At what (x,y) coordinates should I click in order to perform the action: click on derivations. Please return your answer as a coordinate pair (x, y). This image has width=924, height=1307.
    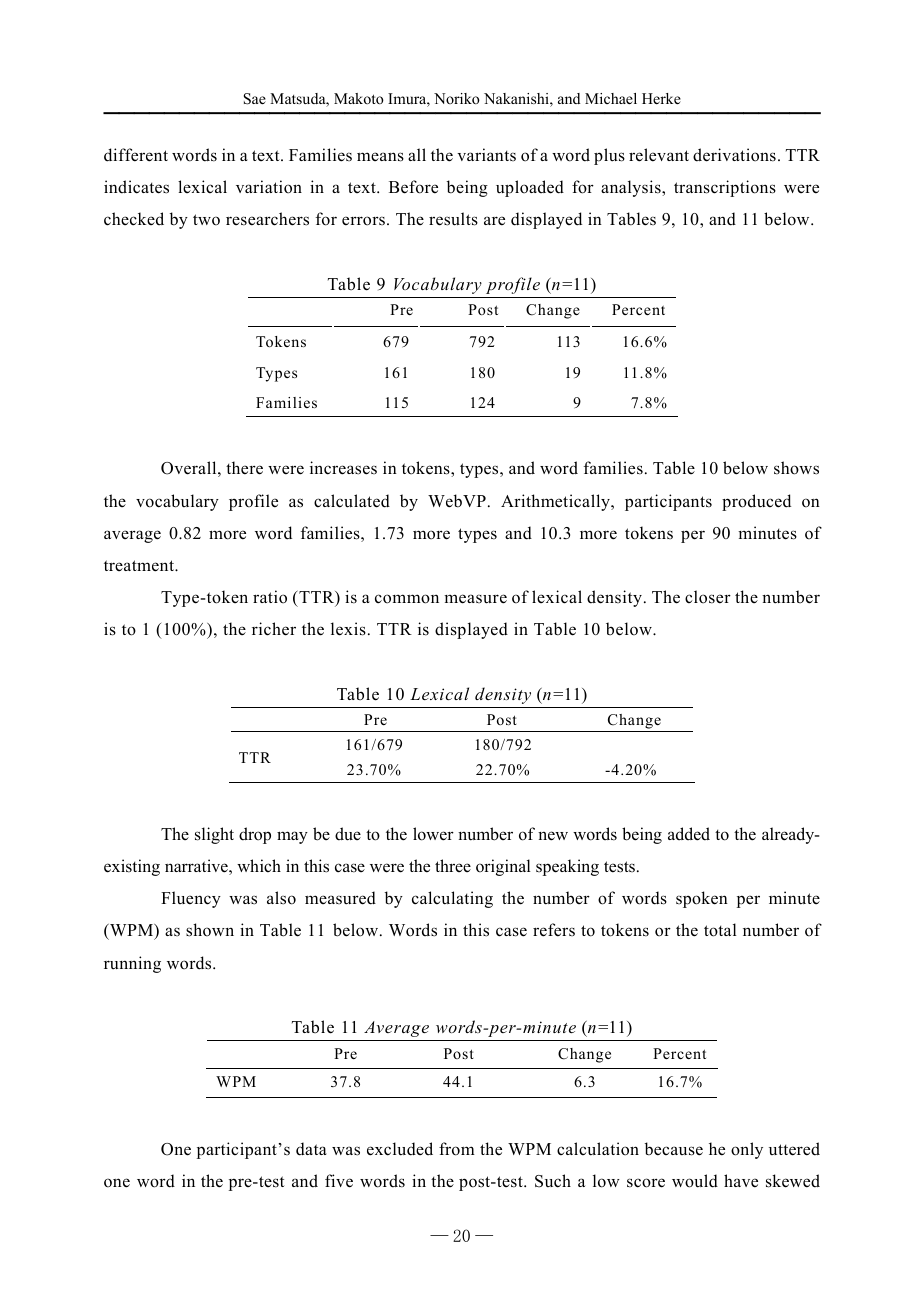
    Looking at the image, I should click on (734, 155).
